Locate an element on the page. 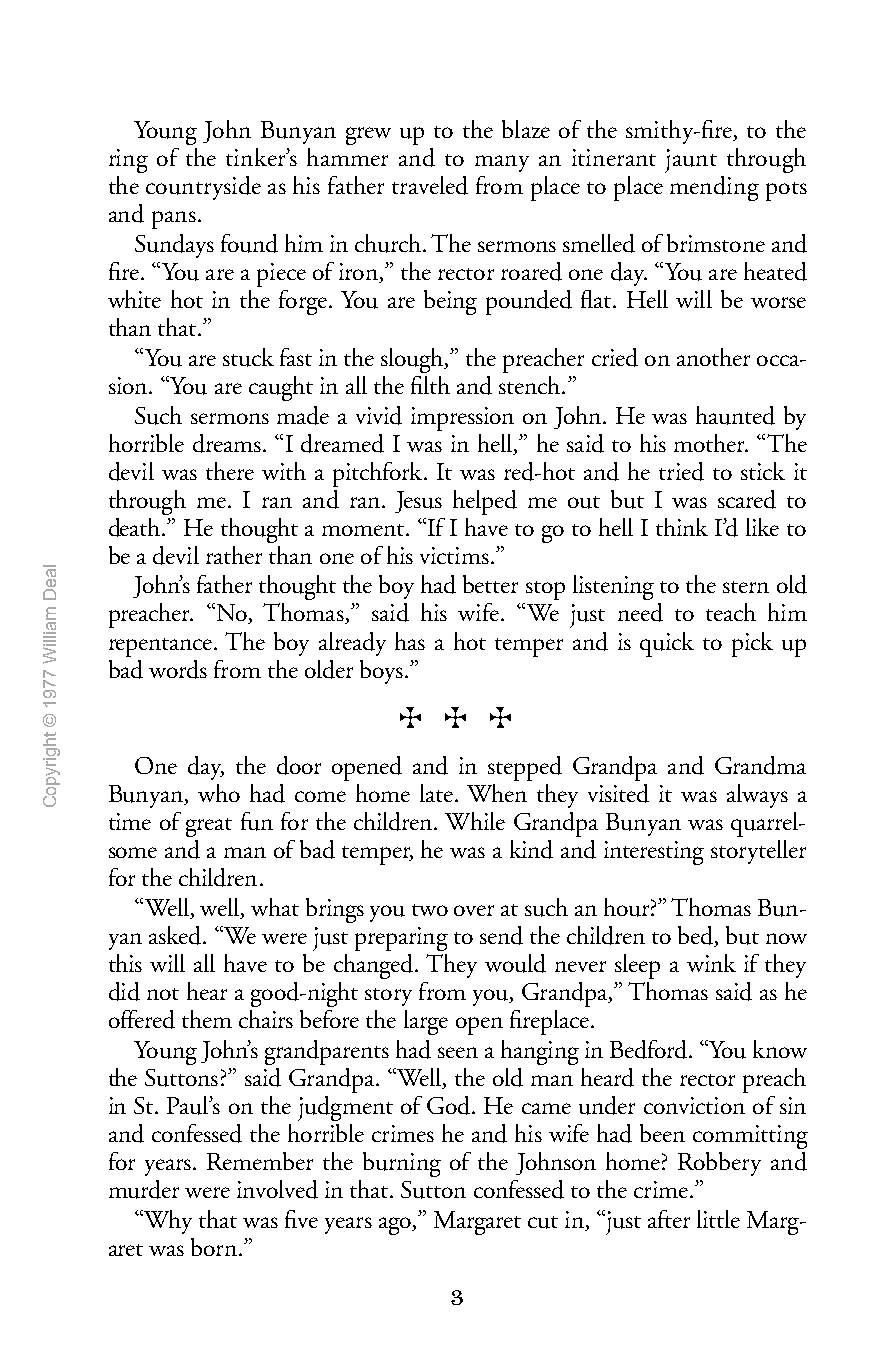 Image resolution: width=887 pixels, height=1372 pixels. pick is located at coordinates (752, 644).
